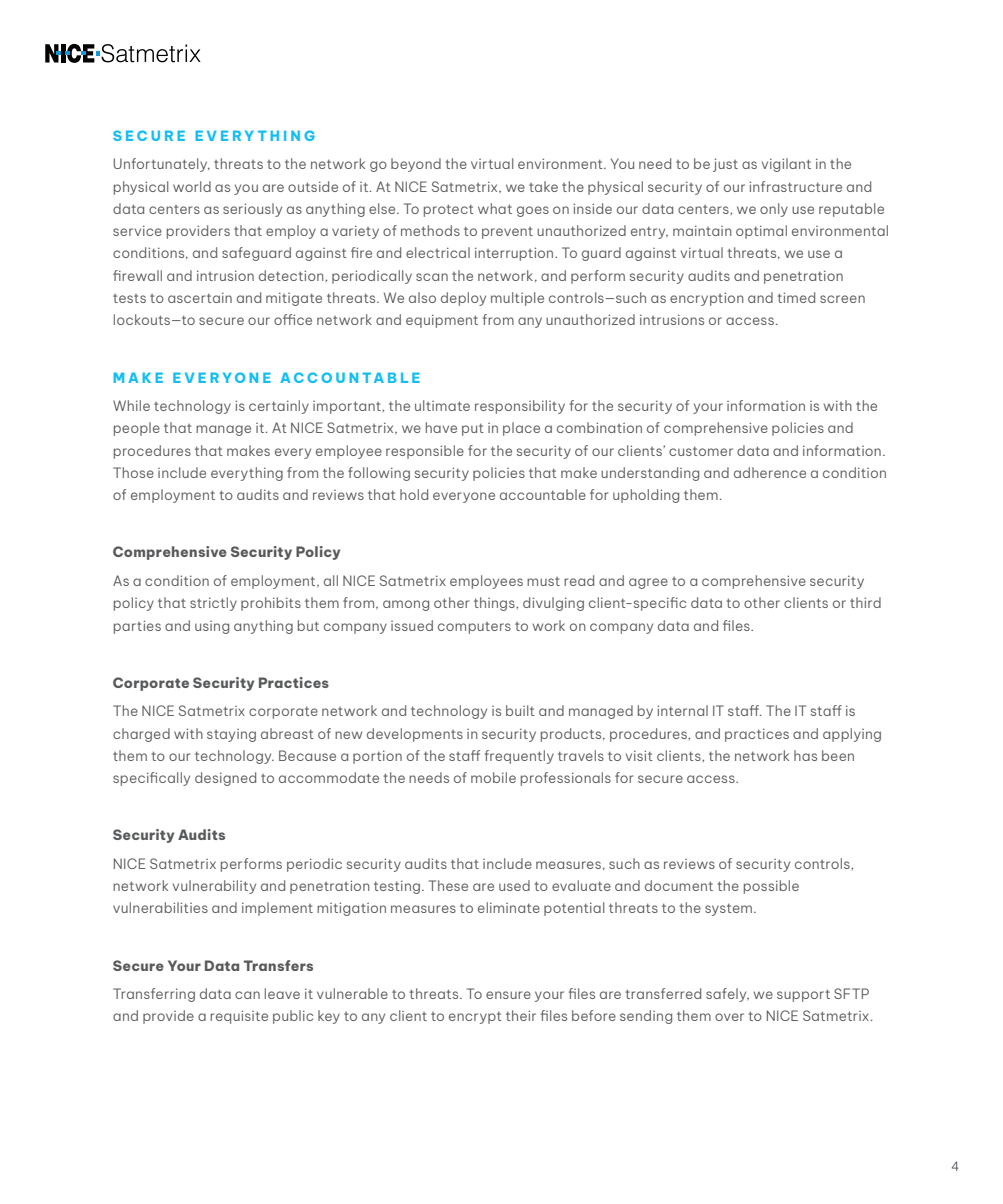  I want to click on infrastructure, so click(795, 186).
